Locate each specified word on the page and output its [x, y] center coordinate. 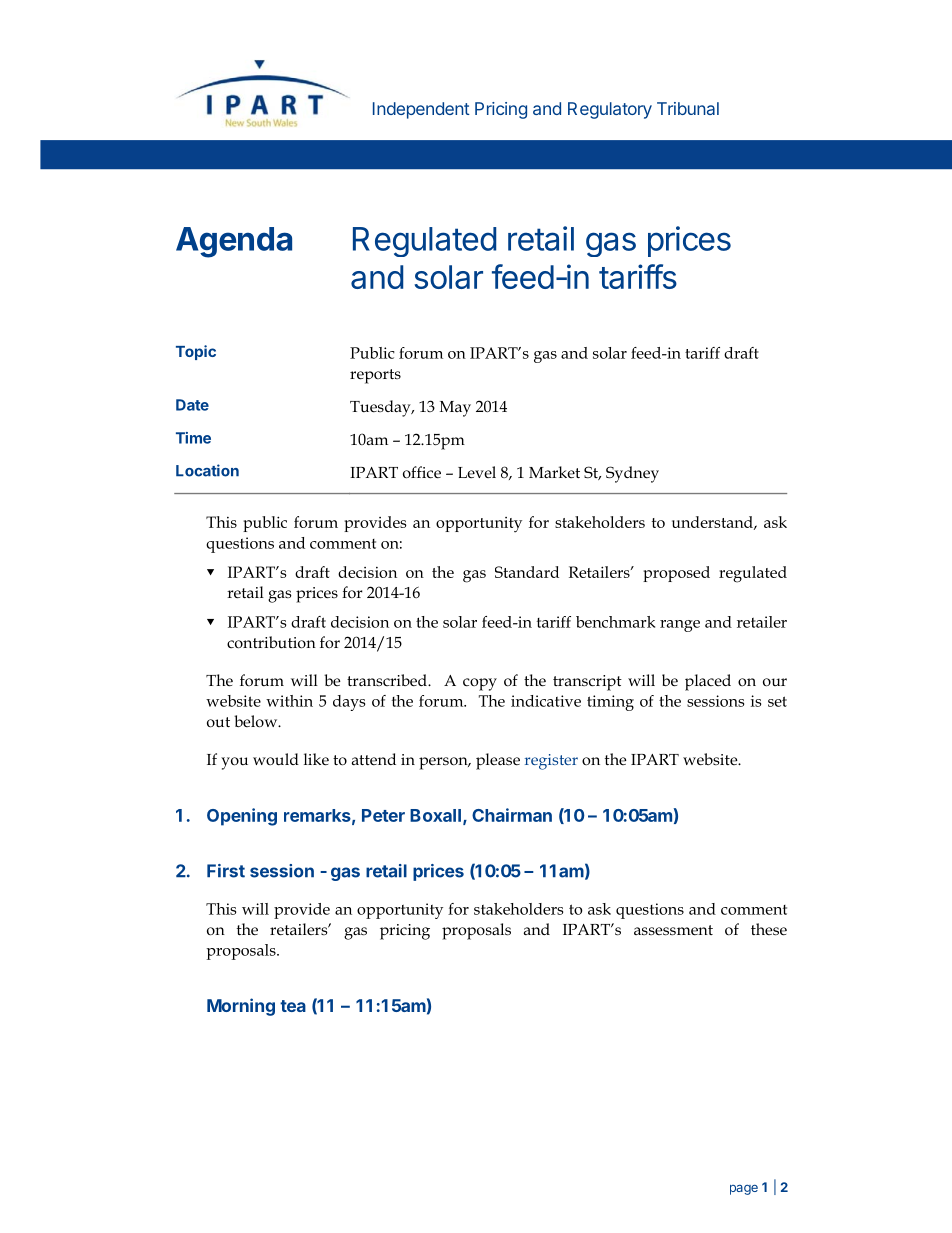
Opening [242, 817]
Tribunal [688, 108]
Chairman [512, 815]
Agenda [234, 242]
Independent [421, 110]
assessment [673, 930]
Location [207, 470]
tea [293, 1006]
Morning [241, 1007]
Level [477, 472]
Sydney [632, 474]
